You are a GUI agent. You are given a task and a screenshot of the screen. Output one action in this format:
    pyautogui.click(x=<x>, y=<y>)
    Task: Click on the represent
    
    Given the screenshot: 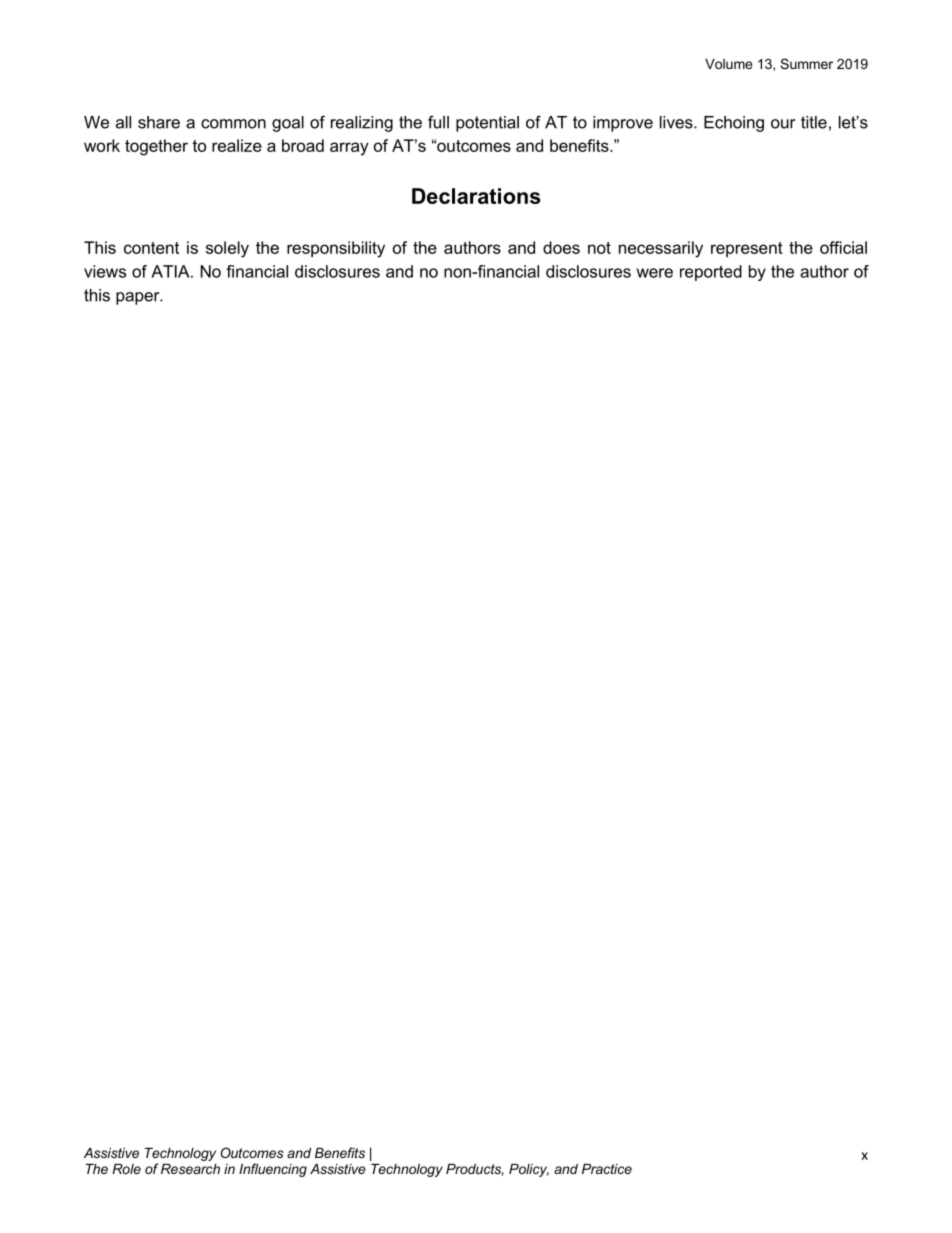 What is the action you would take?
    pyautogui.click(x=747, y=249)
